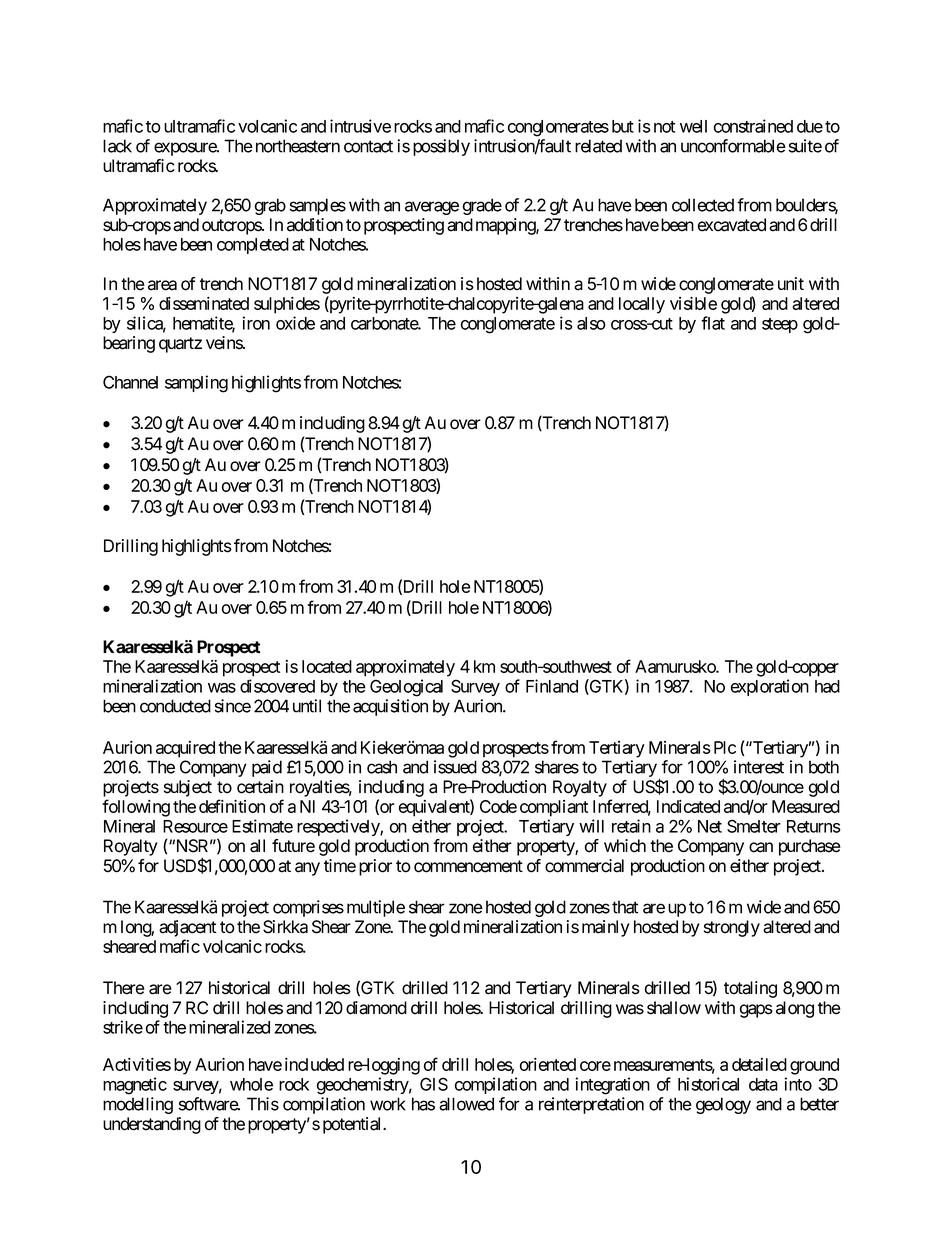 This screenshot has width=952, height=1233. I want to click on sampling, so click(196, 384).
